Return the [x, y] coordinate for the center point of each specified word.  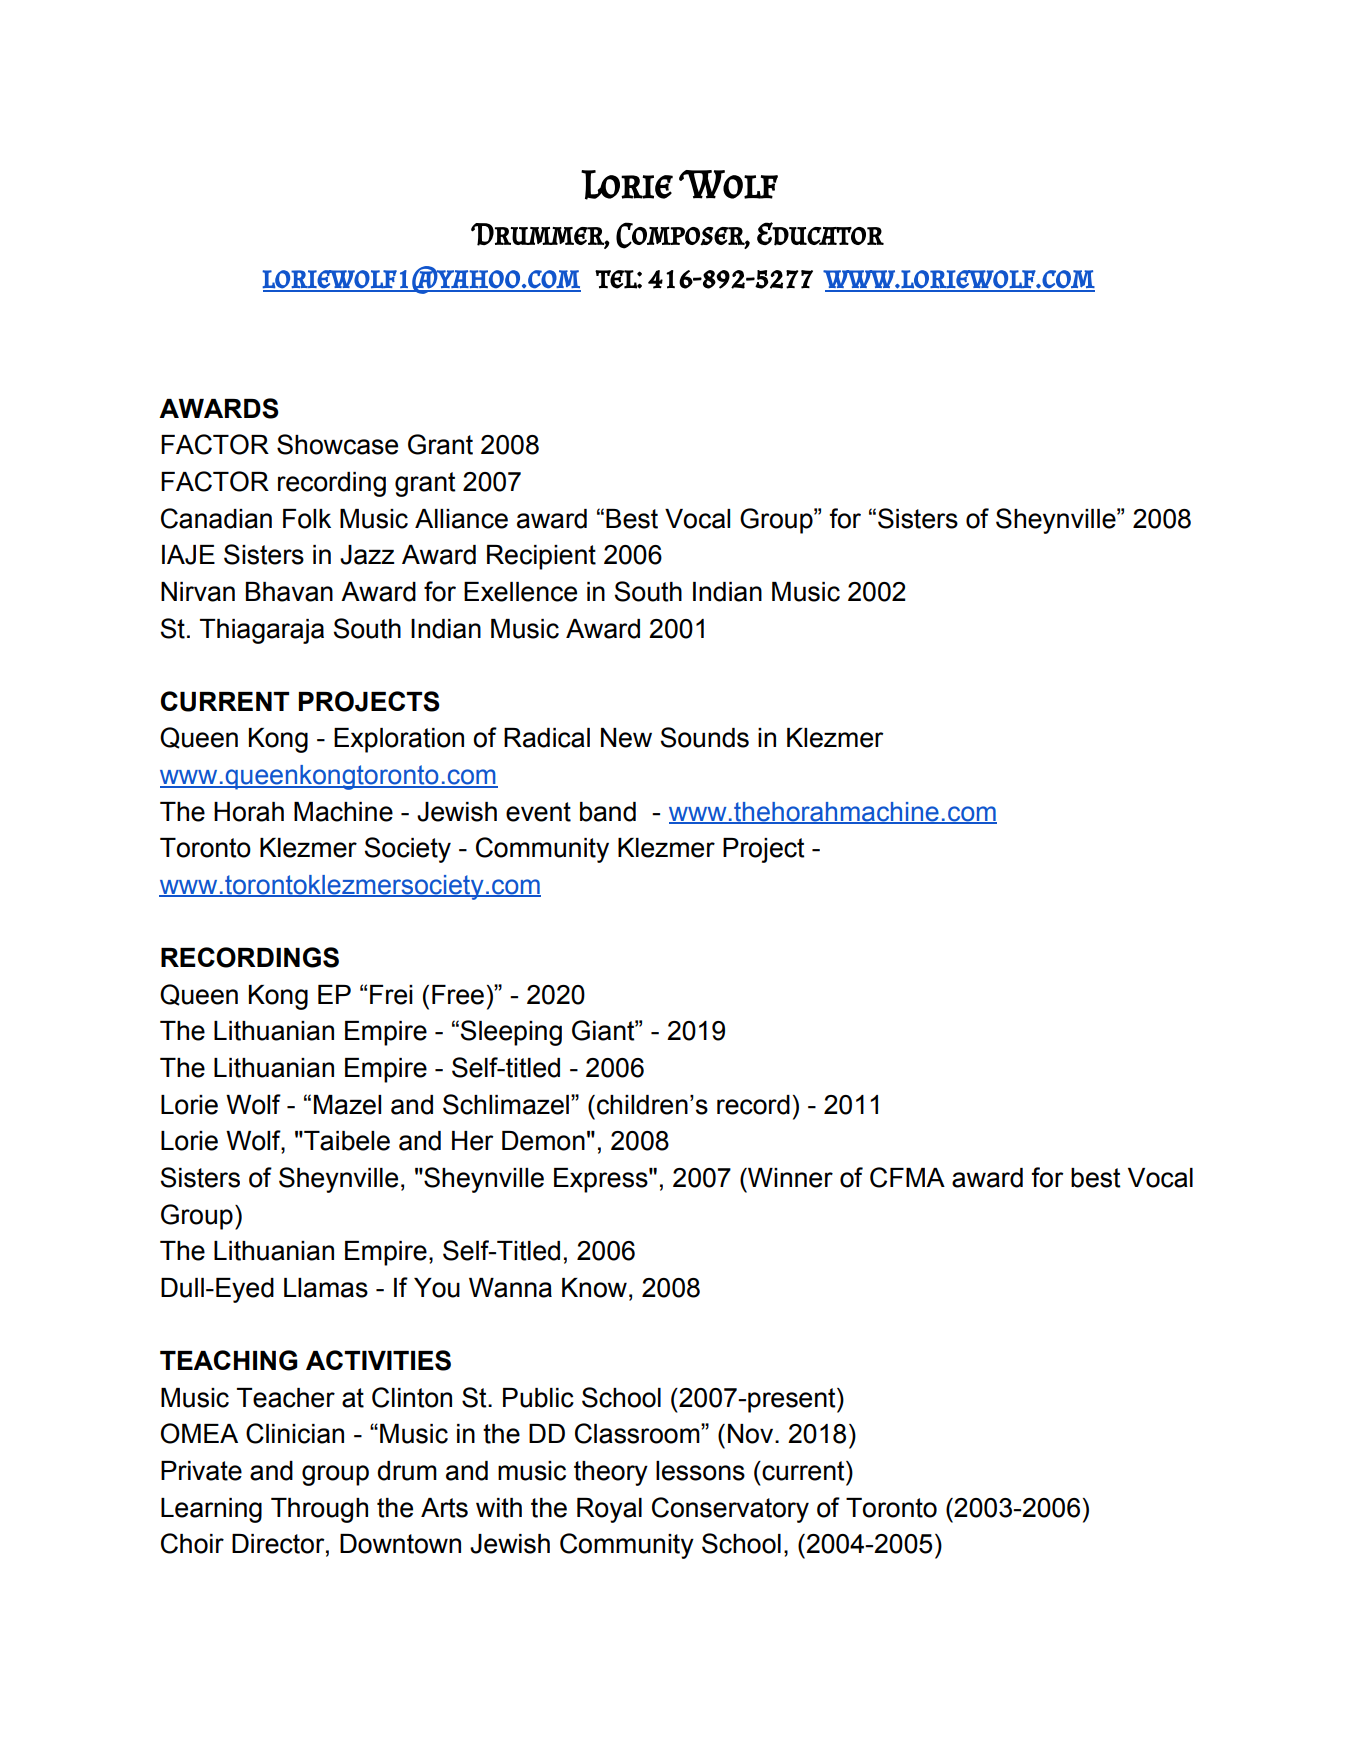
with [499, 1508]
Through [319, 1510]
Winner [789, 1178]
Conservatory [730, 1510]
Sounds [705, 737]
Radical [547, 738]
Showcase [337, 444]
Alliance [461, 519]
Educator [820, 234]
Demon [543, 1141]
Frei [391, 995]
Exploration [399, 740]
